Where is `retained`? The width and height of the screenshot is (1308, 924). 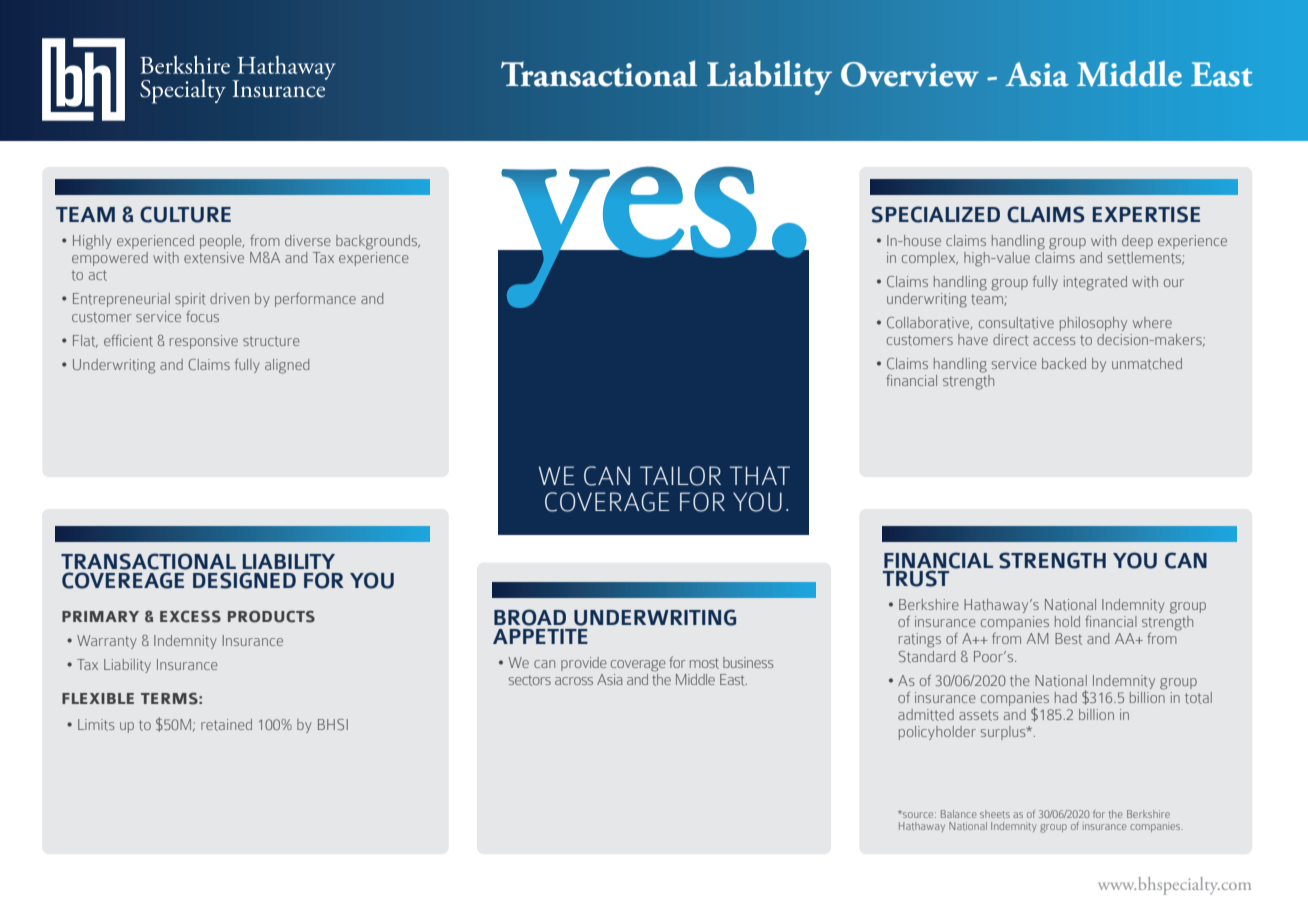 retained is located at coordinates (226, 725).
